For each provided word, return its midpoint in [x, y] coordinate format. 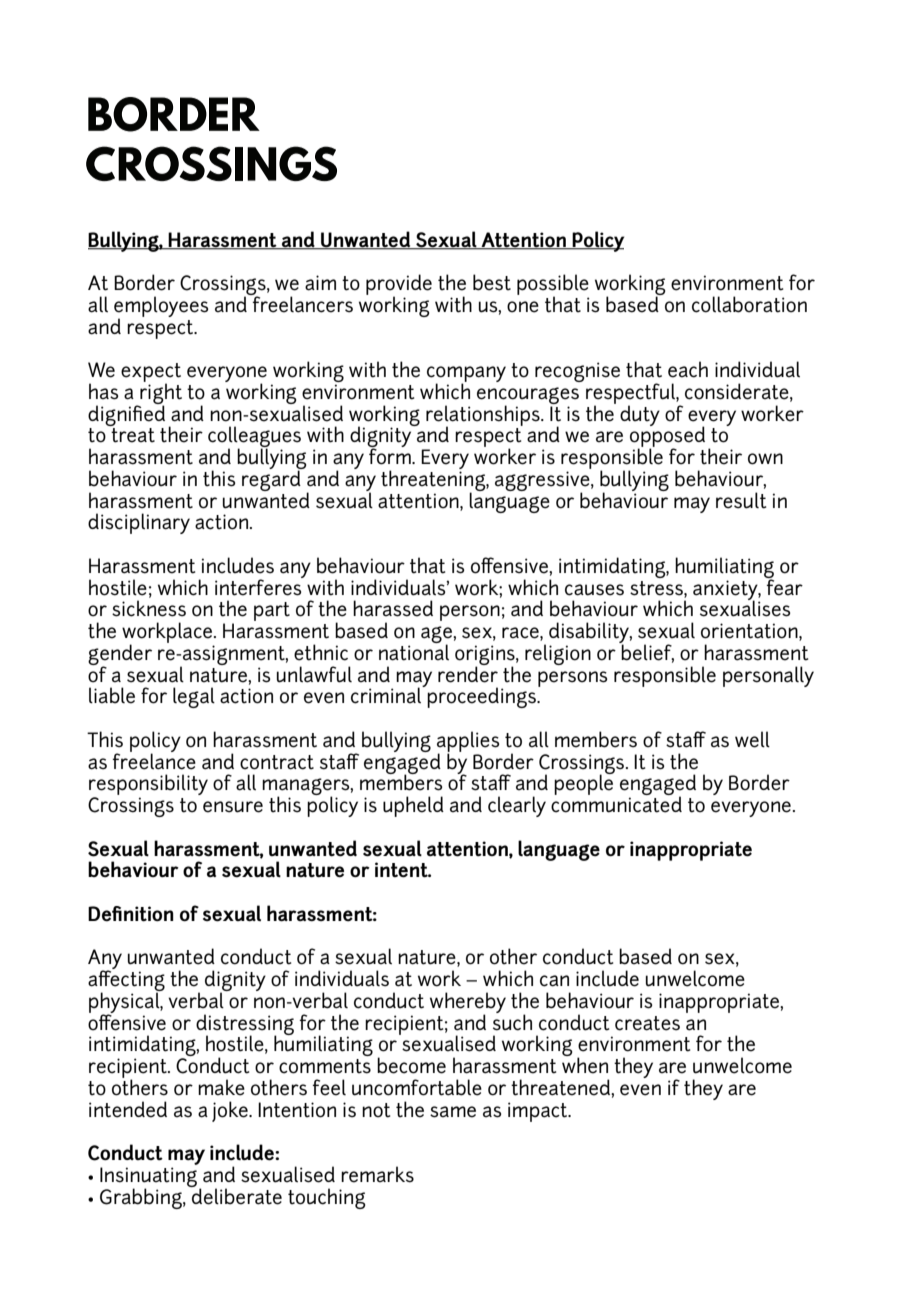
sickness [149, 608]
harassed [393, 608]
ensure [233, 807]
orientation [750, 632]
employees [161, 307]
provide [399, 285]
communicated [616, 803]
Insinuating [148, 1178]
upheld [413, 806]
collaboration [749, 304]
